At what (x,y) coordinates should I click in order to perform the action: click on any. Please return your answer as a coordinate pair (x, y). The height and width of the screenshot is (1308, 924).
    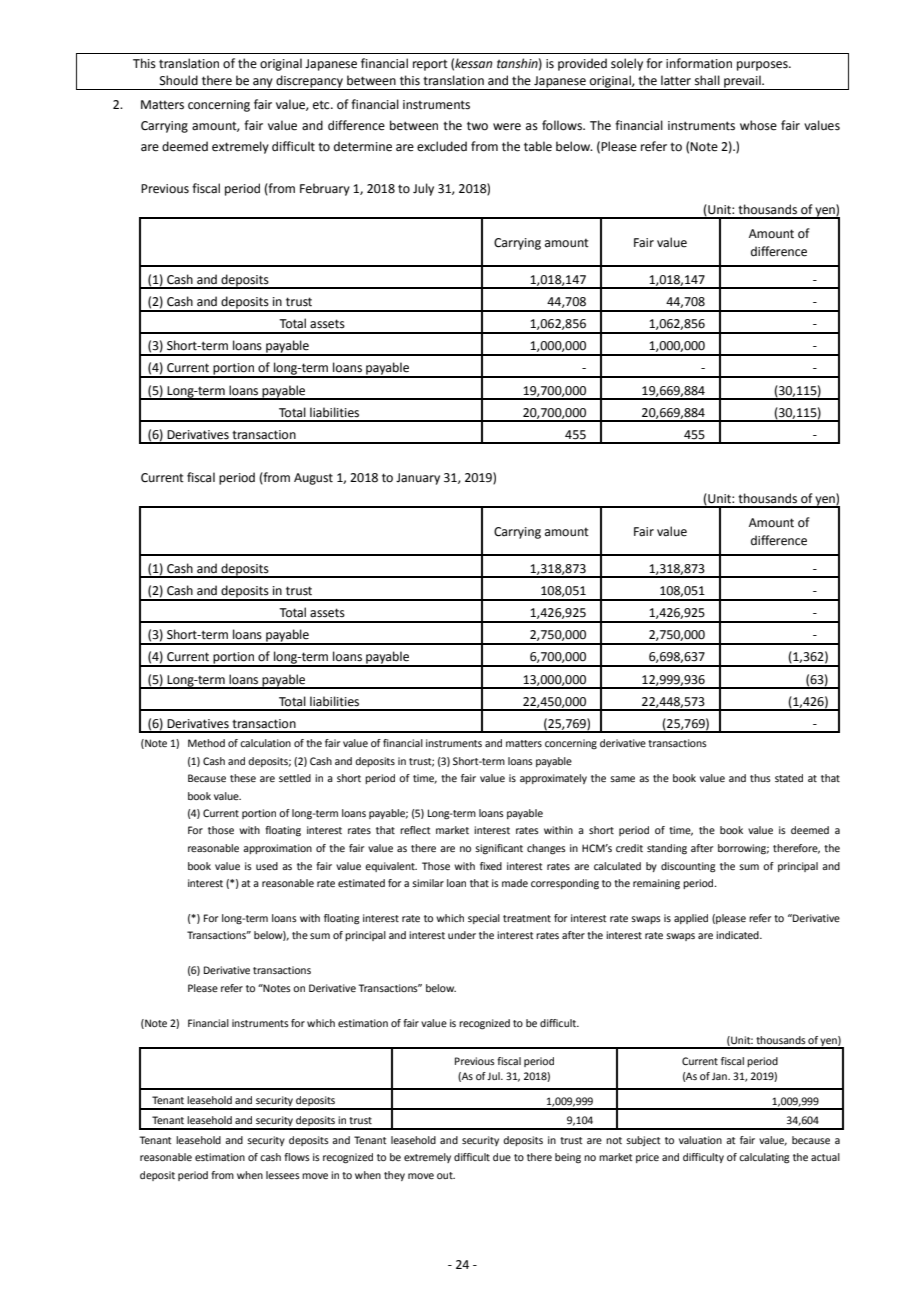
    Looking at the image, I should click on (263, 84).
